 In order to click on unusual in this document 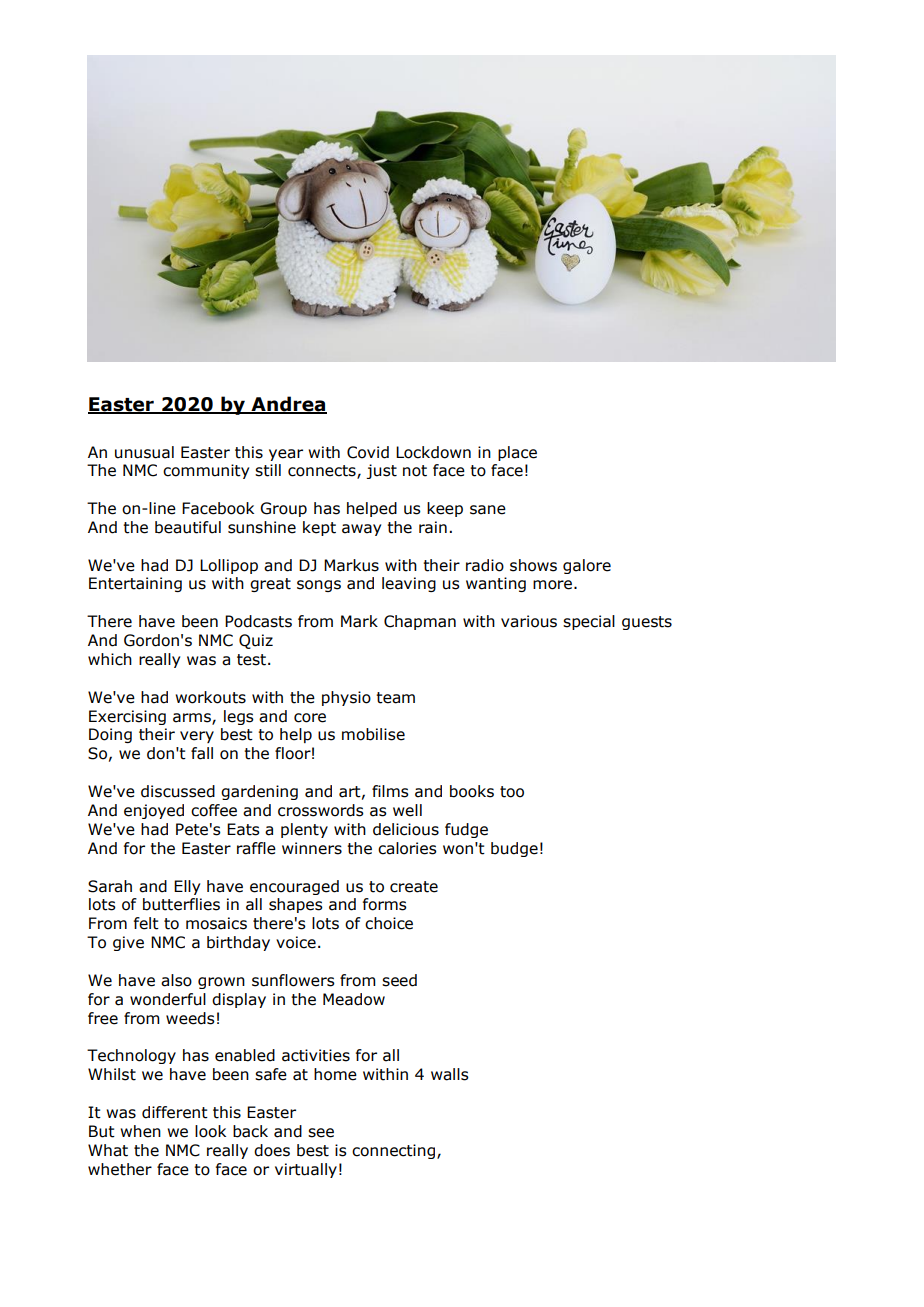, I will do `click(144, 452)`.
